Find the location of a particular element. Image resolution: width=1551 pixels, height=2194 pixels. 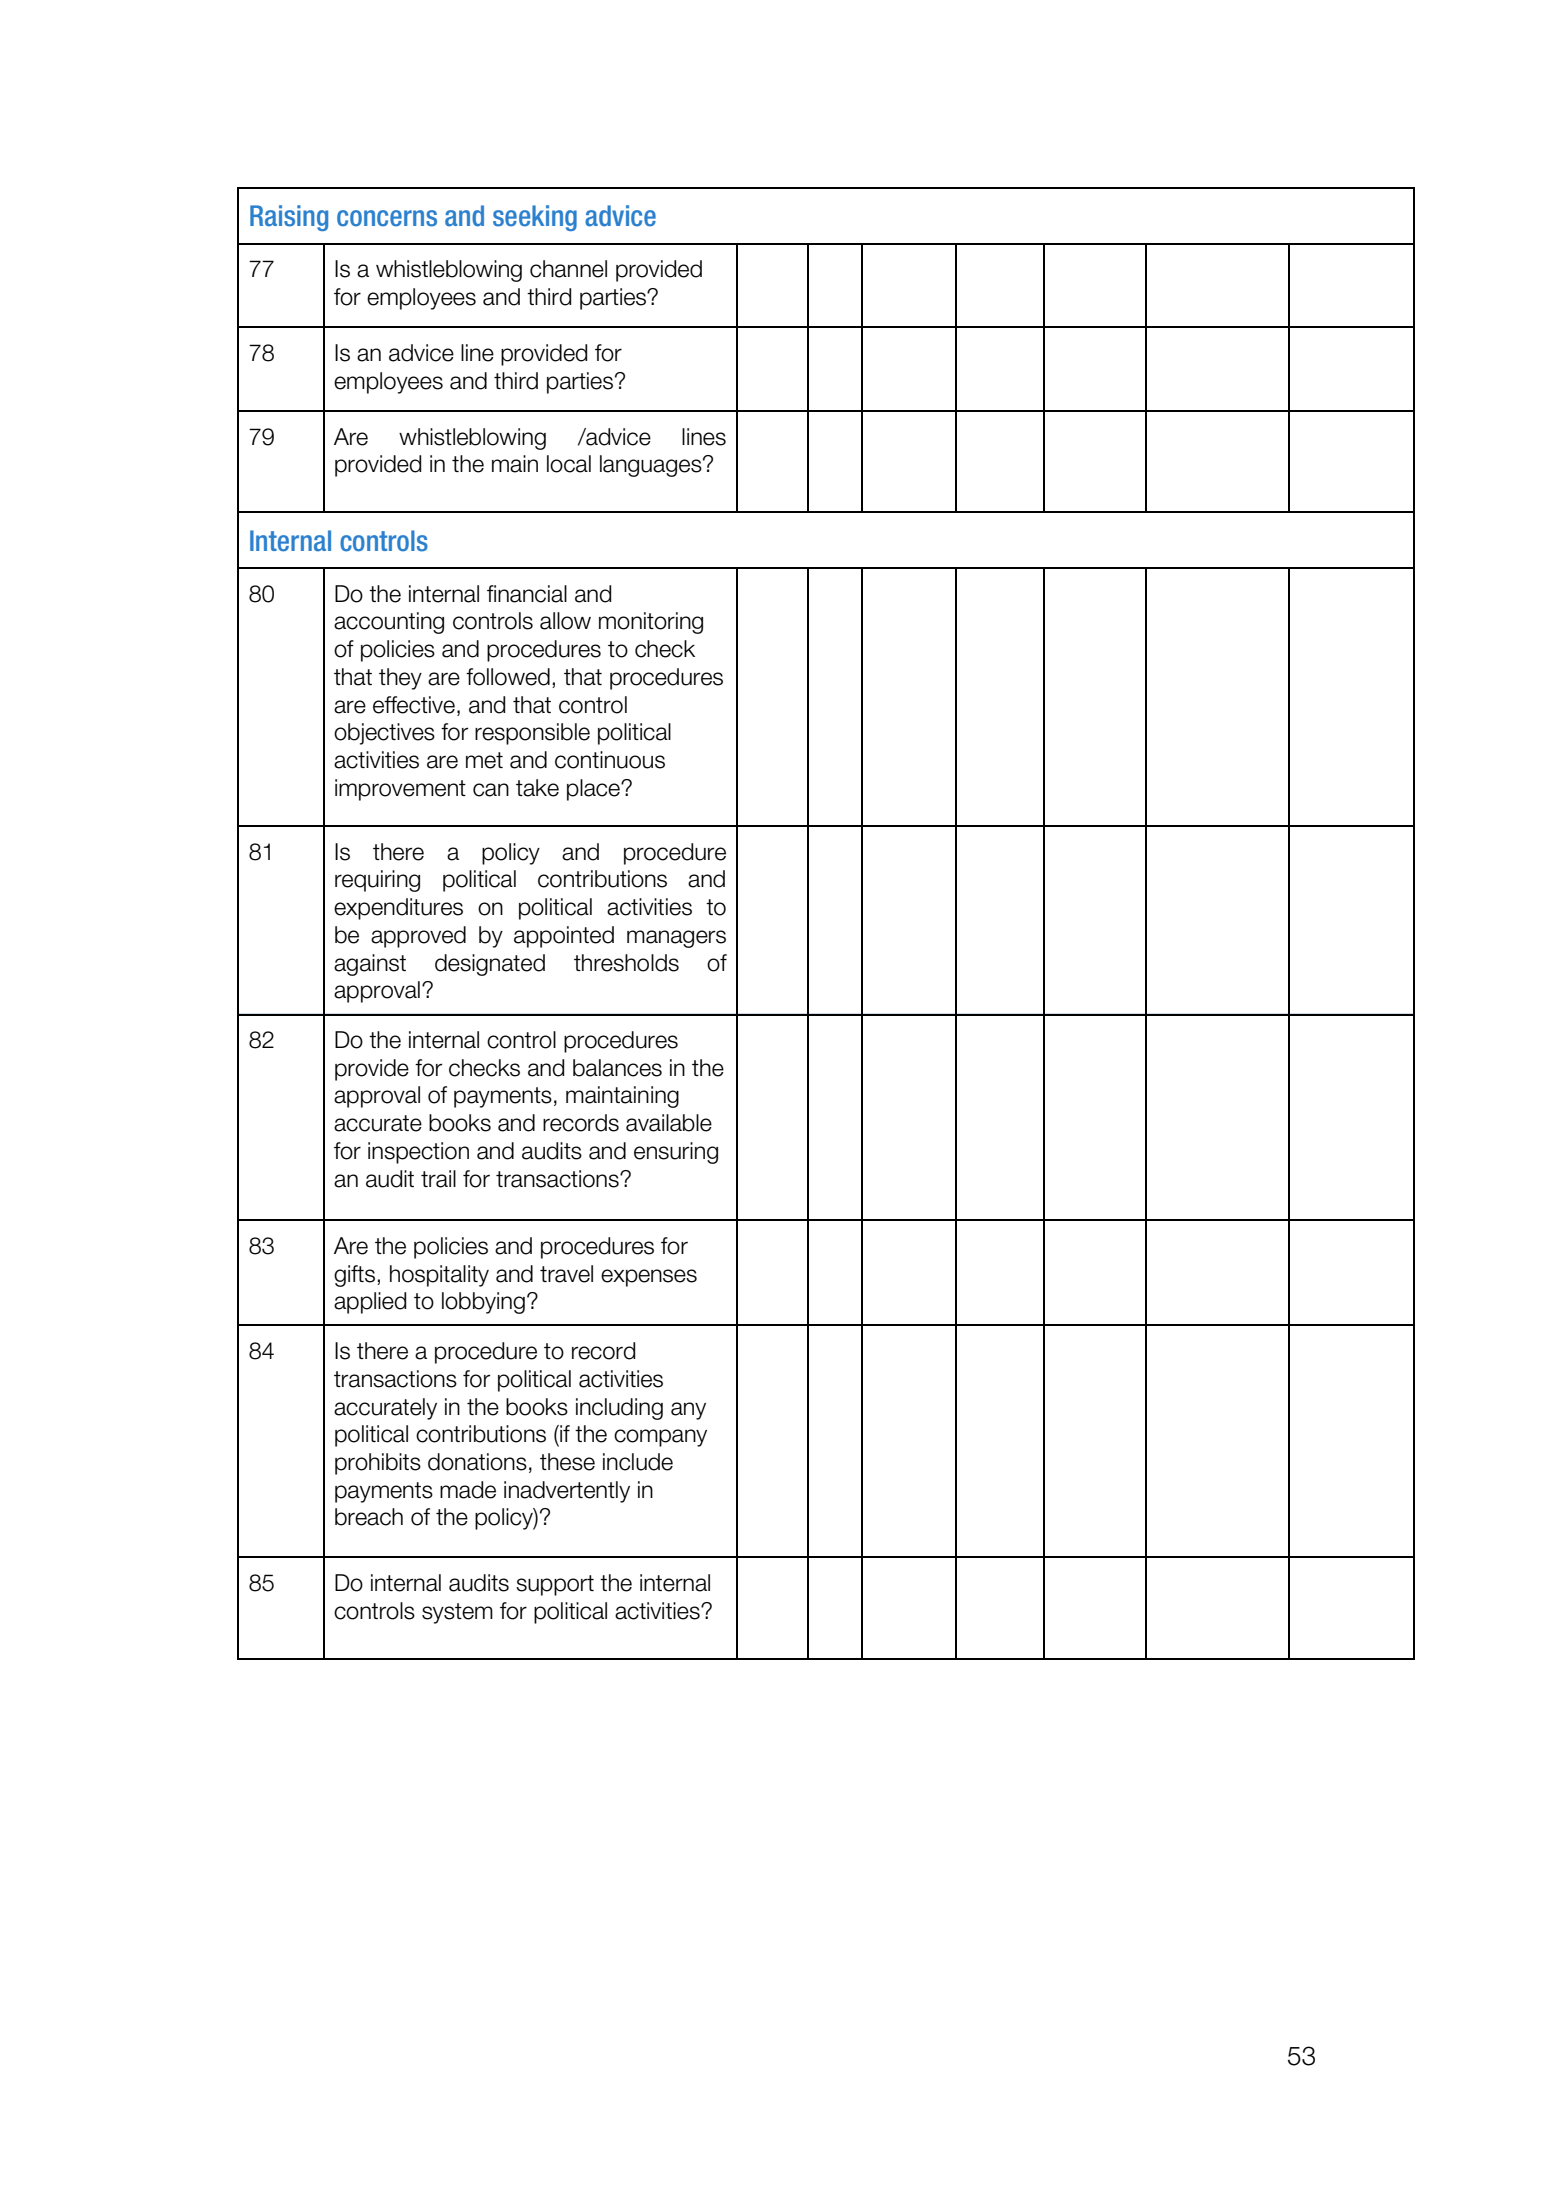

Raising is located at coordinates (289, 218).
